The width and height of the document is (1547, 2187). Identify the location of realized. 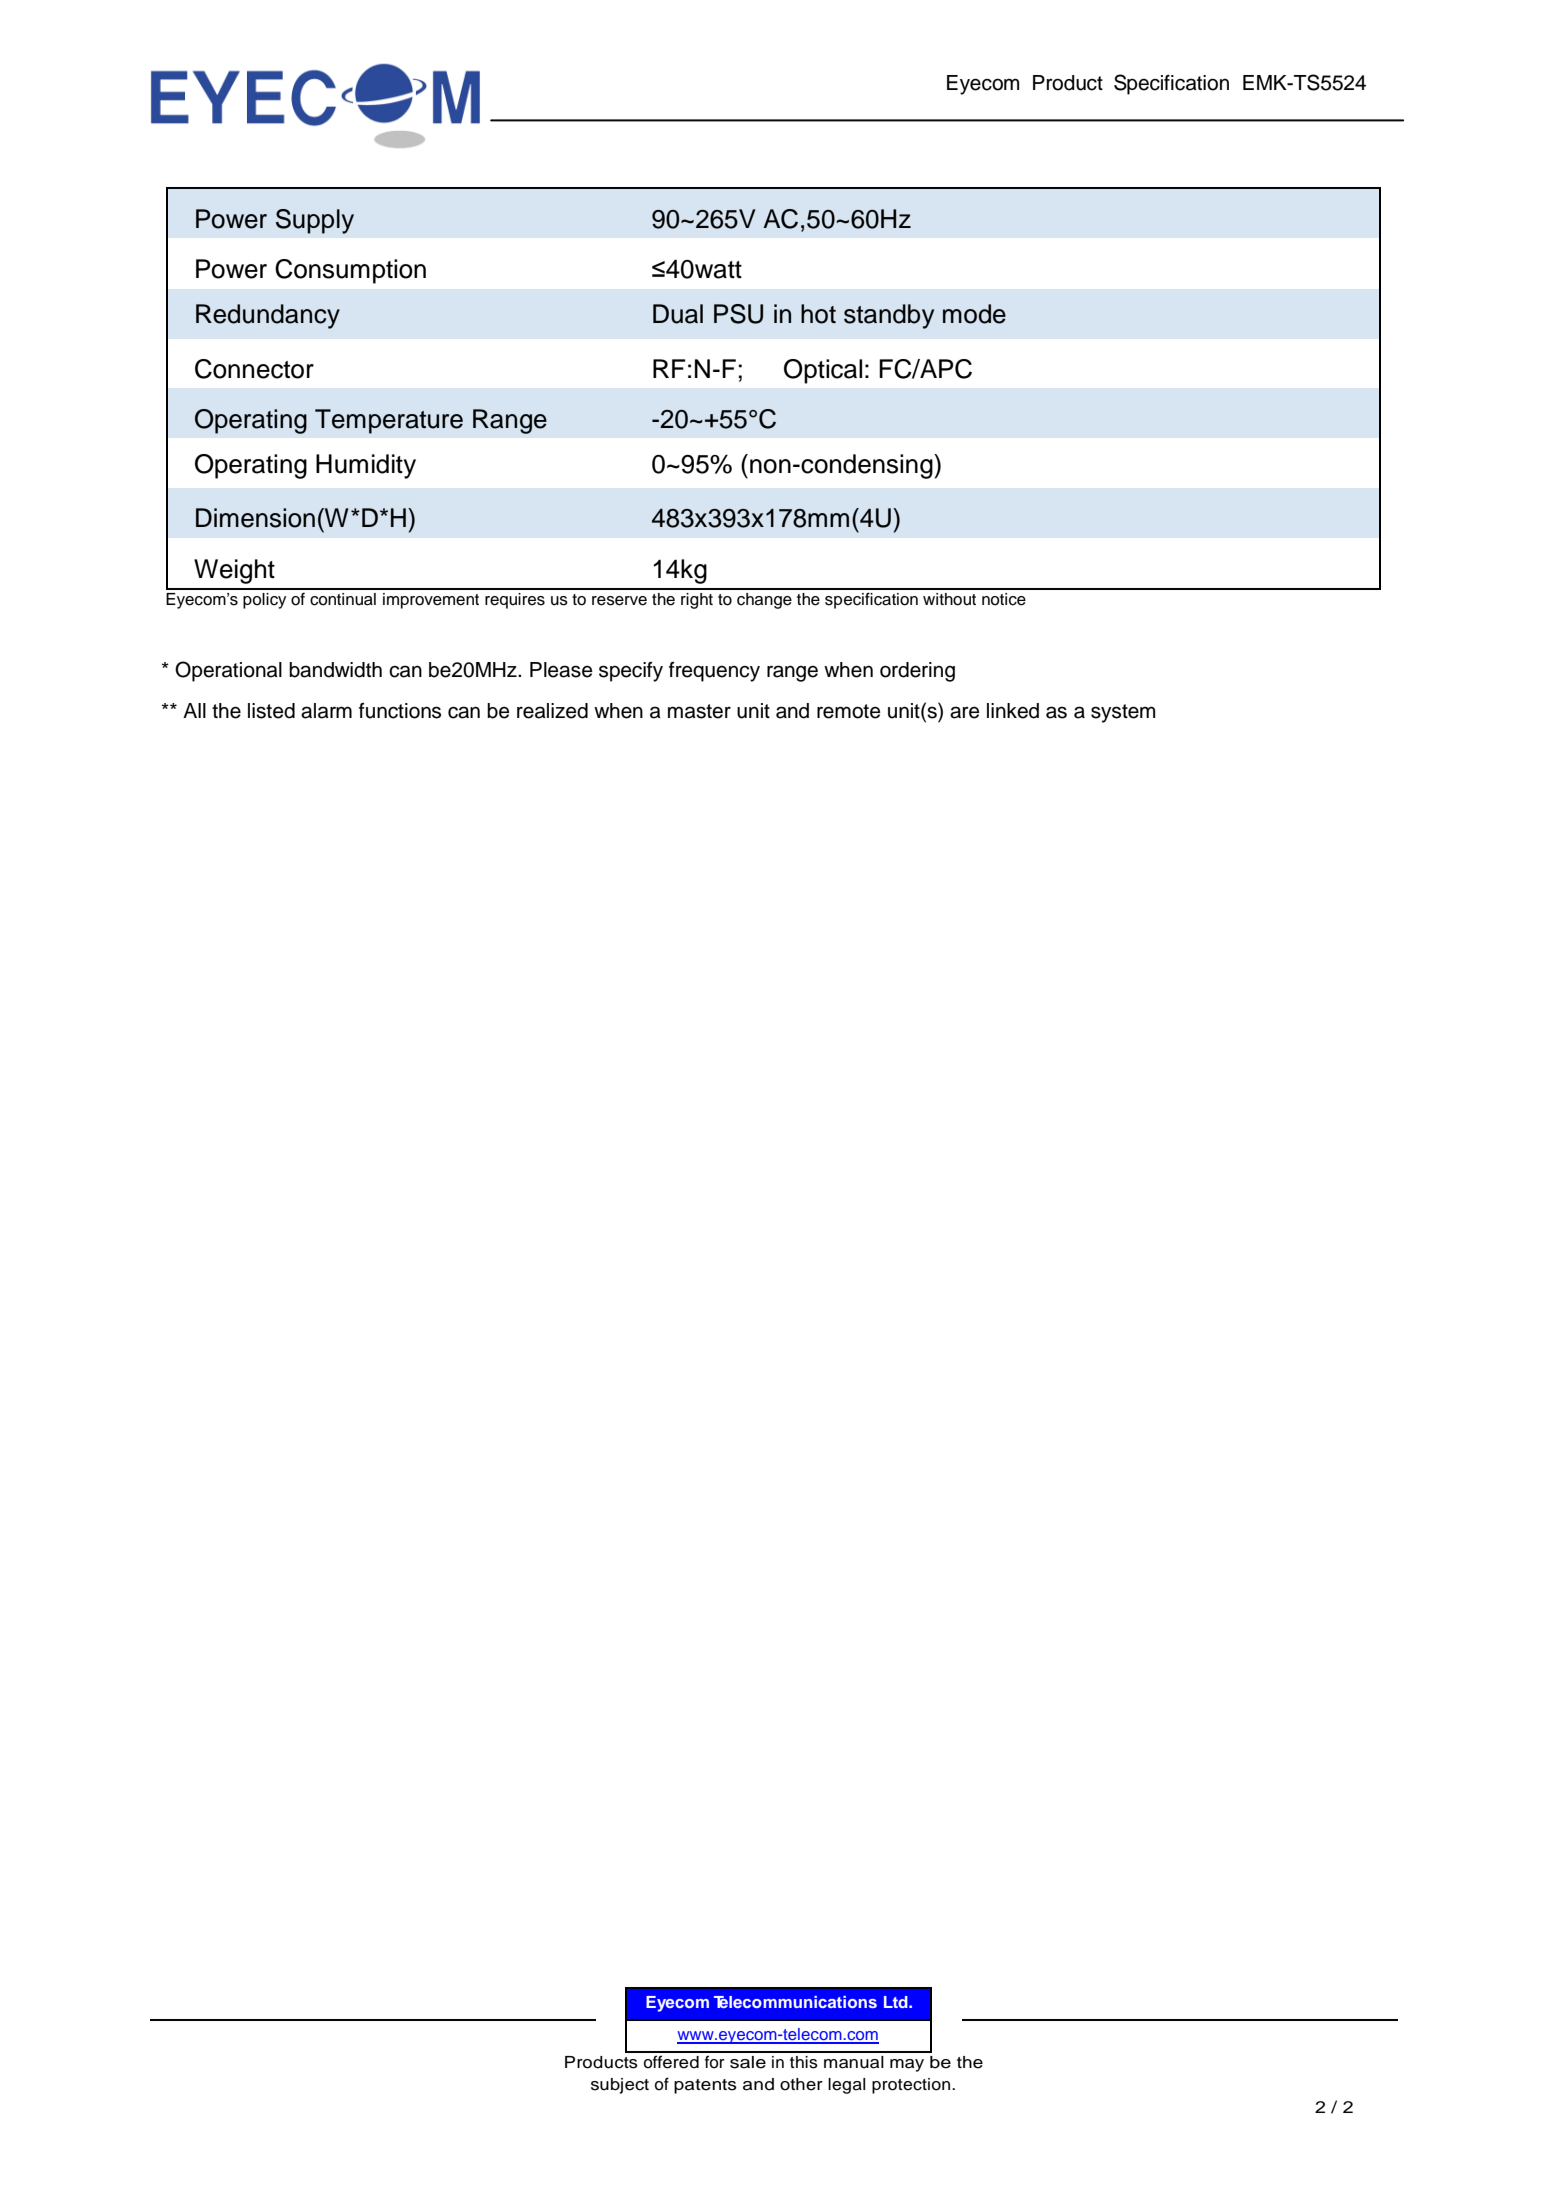
(552, 711).
